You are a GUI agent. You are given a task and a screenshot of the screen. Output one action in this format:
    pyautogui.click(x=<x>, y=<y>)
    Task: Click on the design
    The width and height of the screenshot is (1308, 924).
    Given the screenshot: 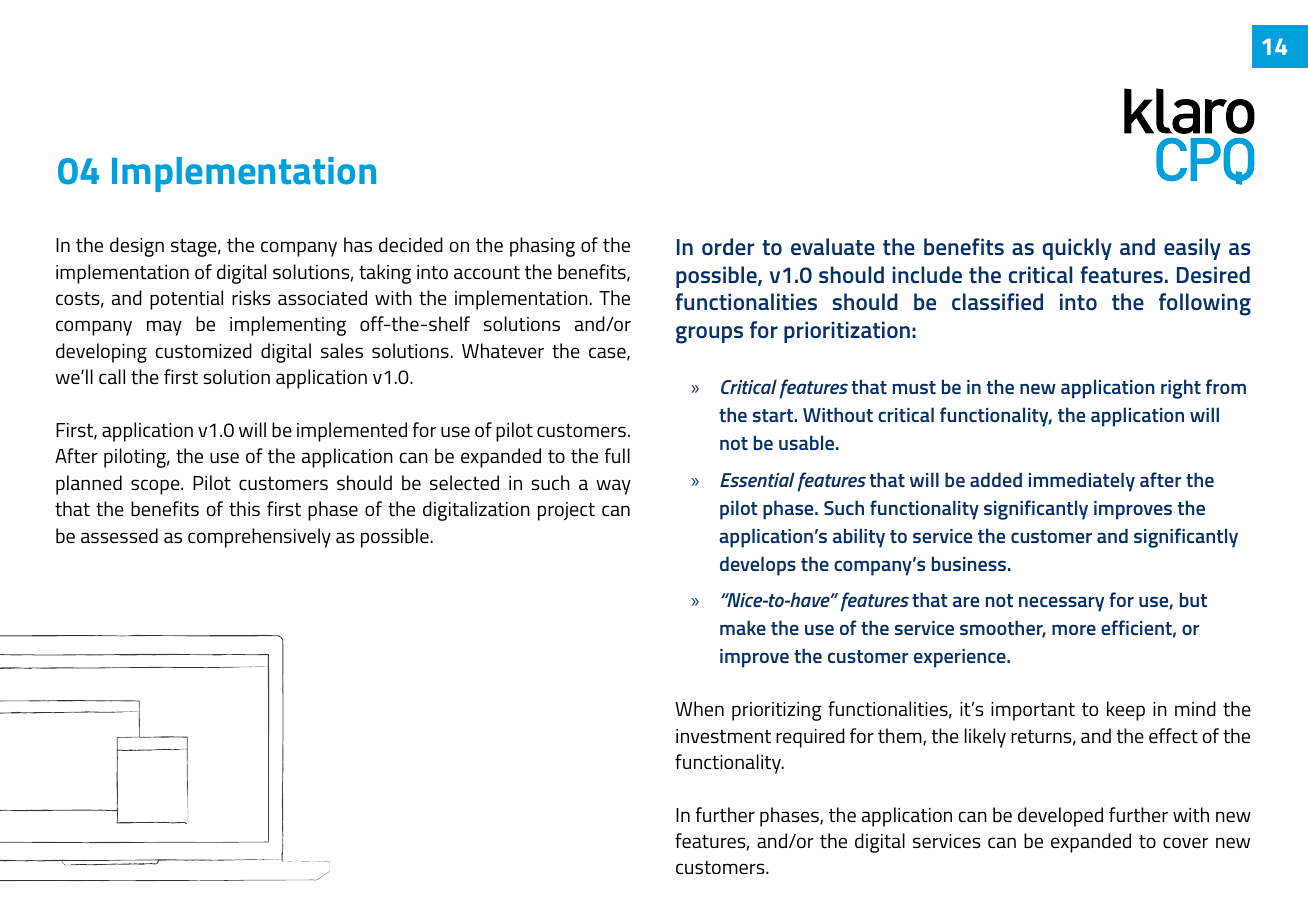 What is the action you would take?
    pyautogui.click(x=137, y=247)
